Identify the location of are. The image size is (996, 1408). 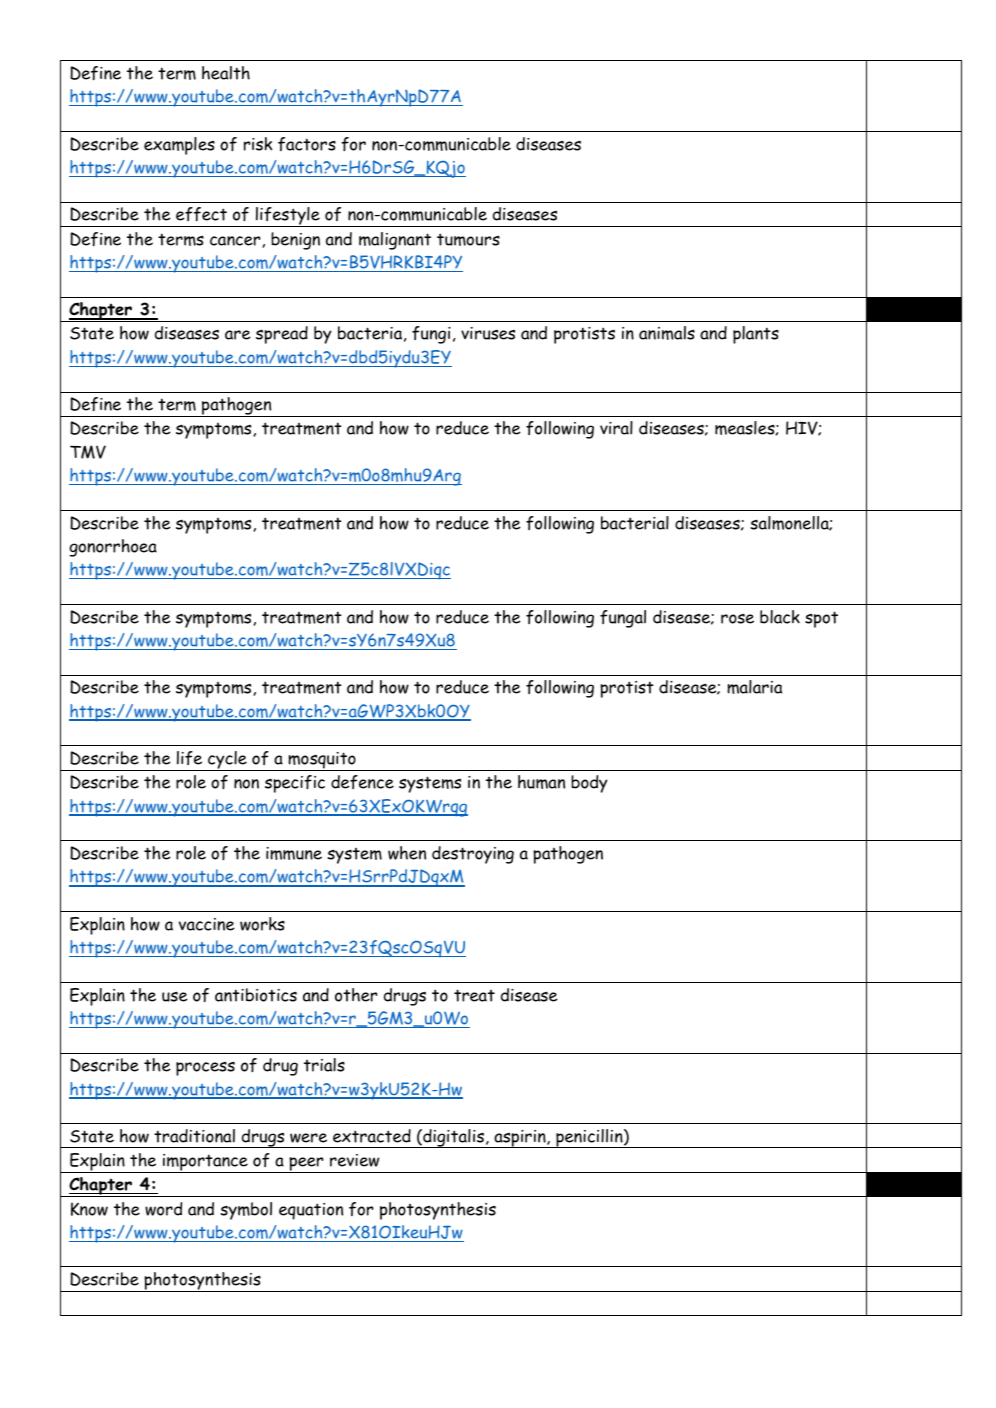
(238, 335).
